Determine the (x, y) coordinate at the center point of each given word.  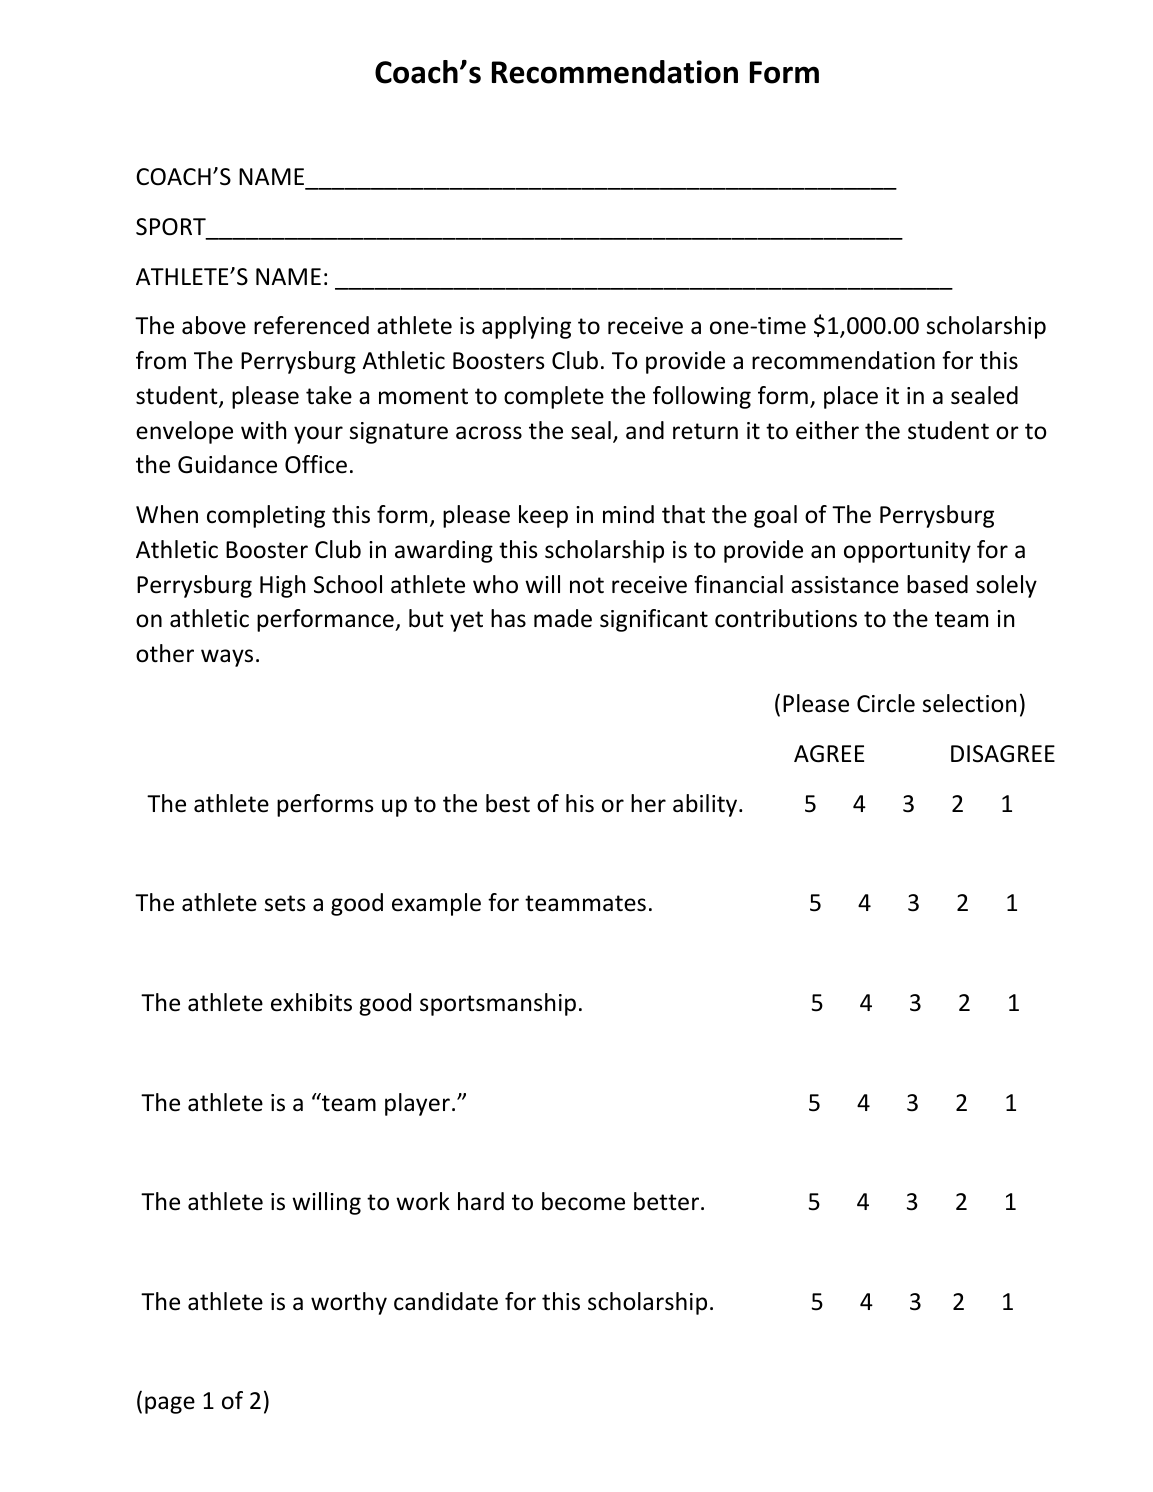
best (508, 803)
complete (554, 397)
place (851, 397)
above (214, 325)
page (170, 1405)
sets (285, 903)
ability (706, 805)
